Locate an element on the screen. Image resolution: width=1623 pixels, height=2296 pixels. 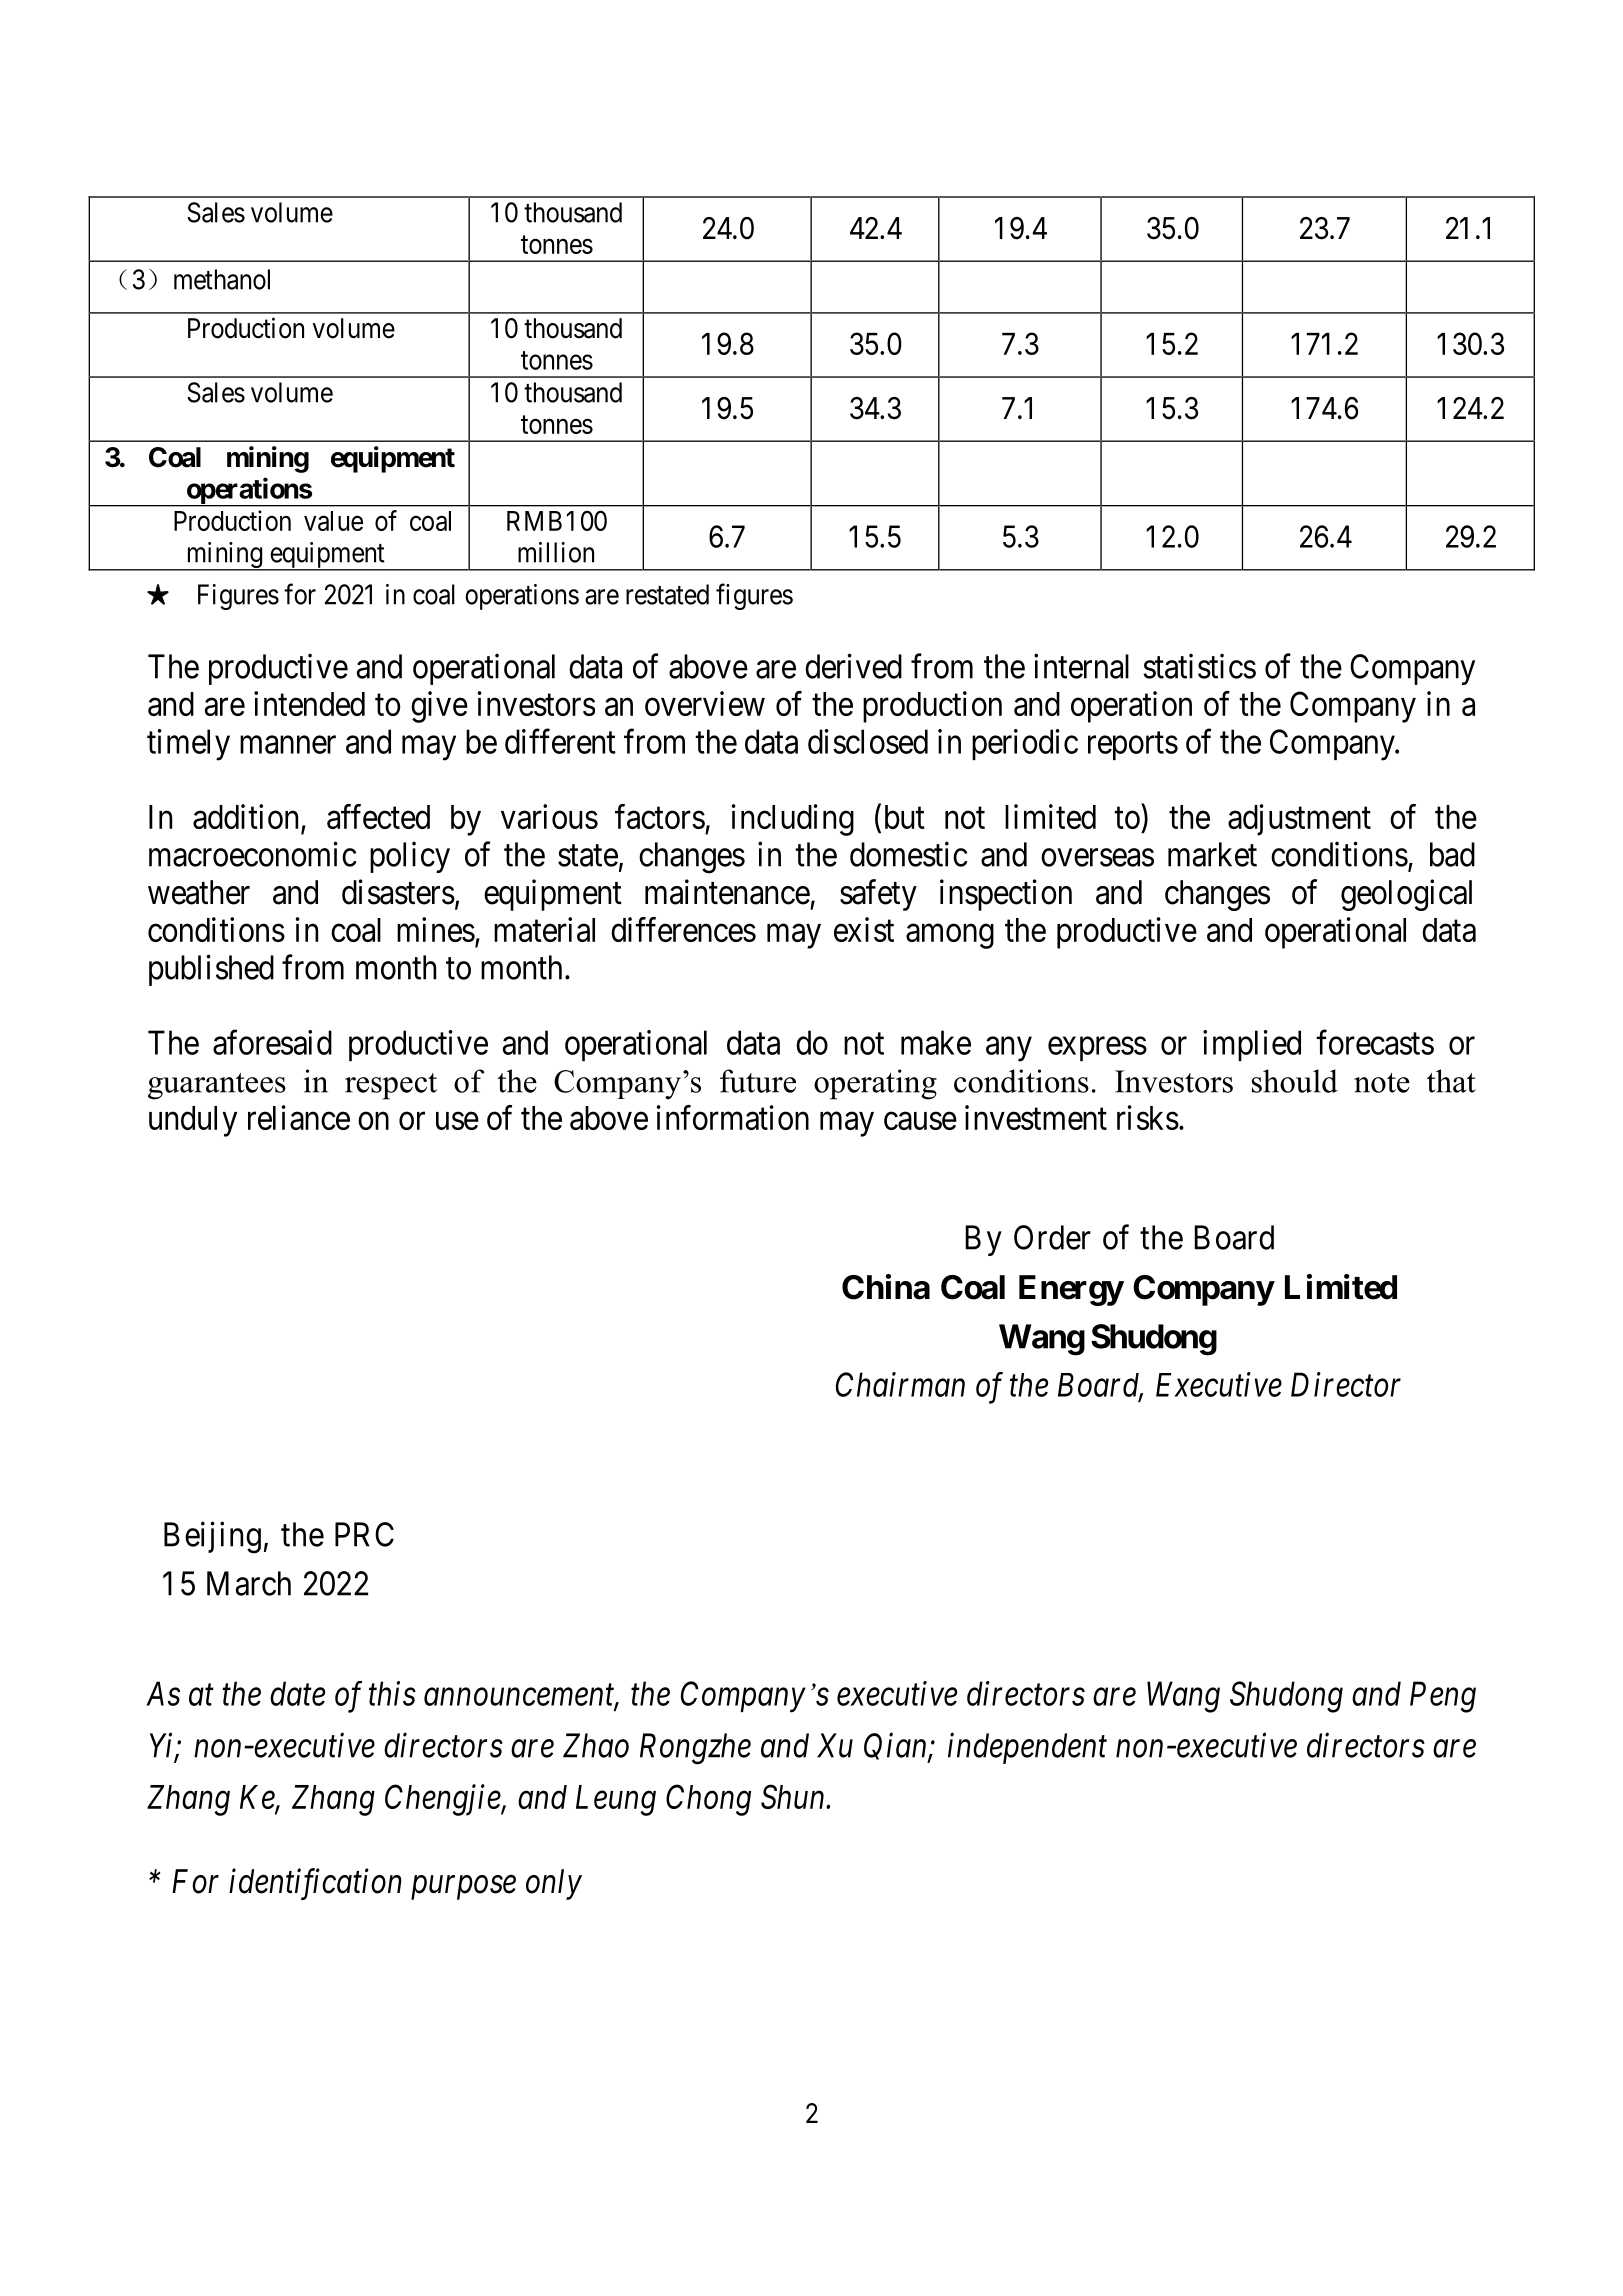
derived is located at coordinates (853, 666).
